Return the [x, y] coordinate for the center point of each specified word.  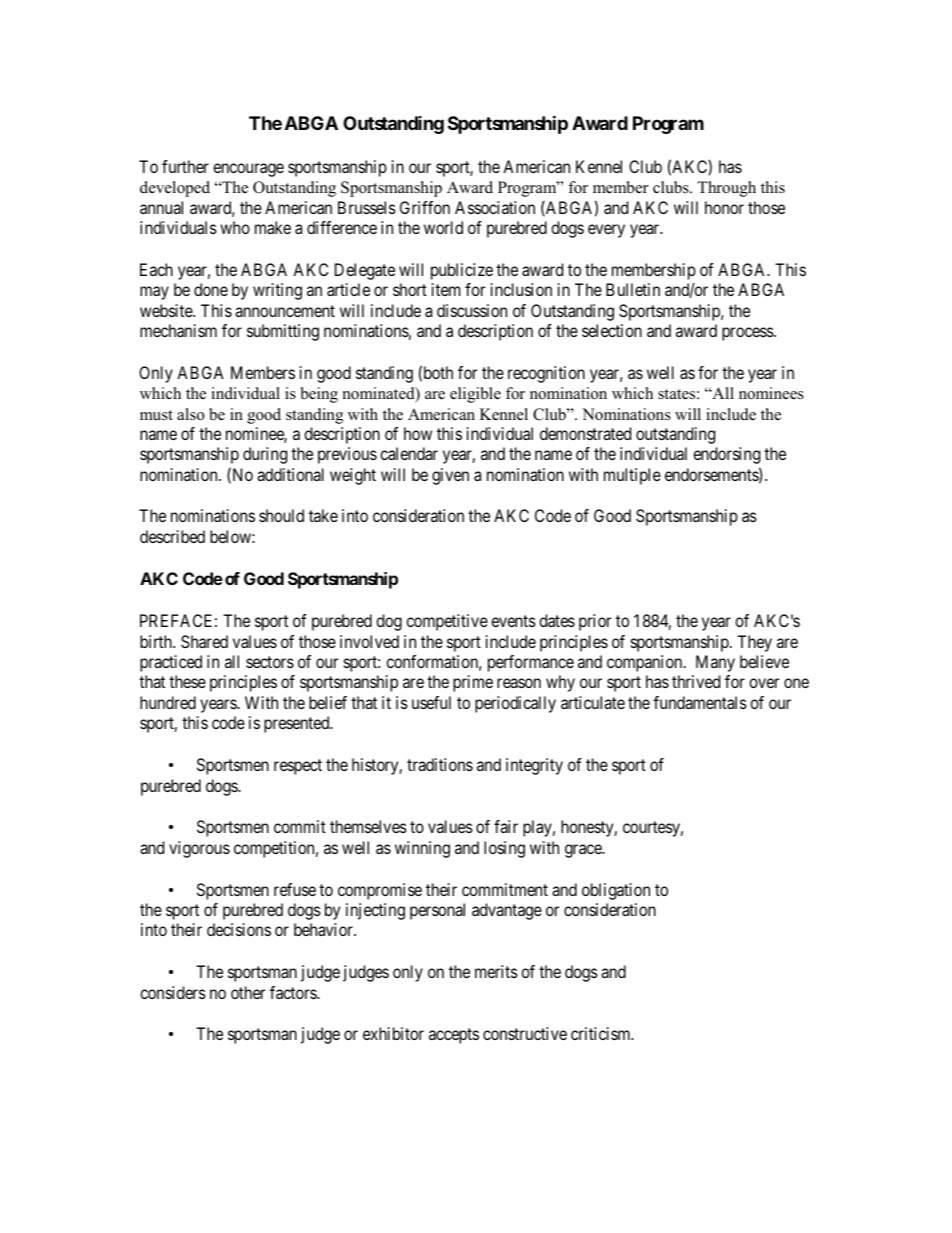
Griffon [425, 207]
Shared [204, 641]
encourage [248, 170]
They [754, 643]
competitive [447, 622]
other [248, 992]
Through [726, 189]
